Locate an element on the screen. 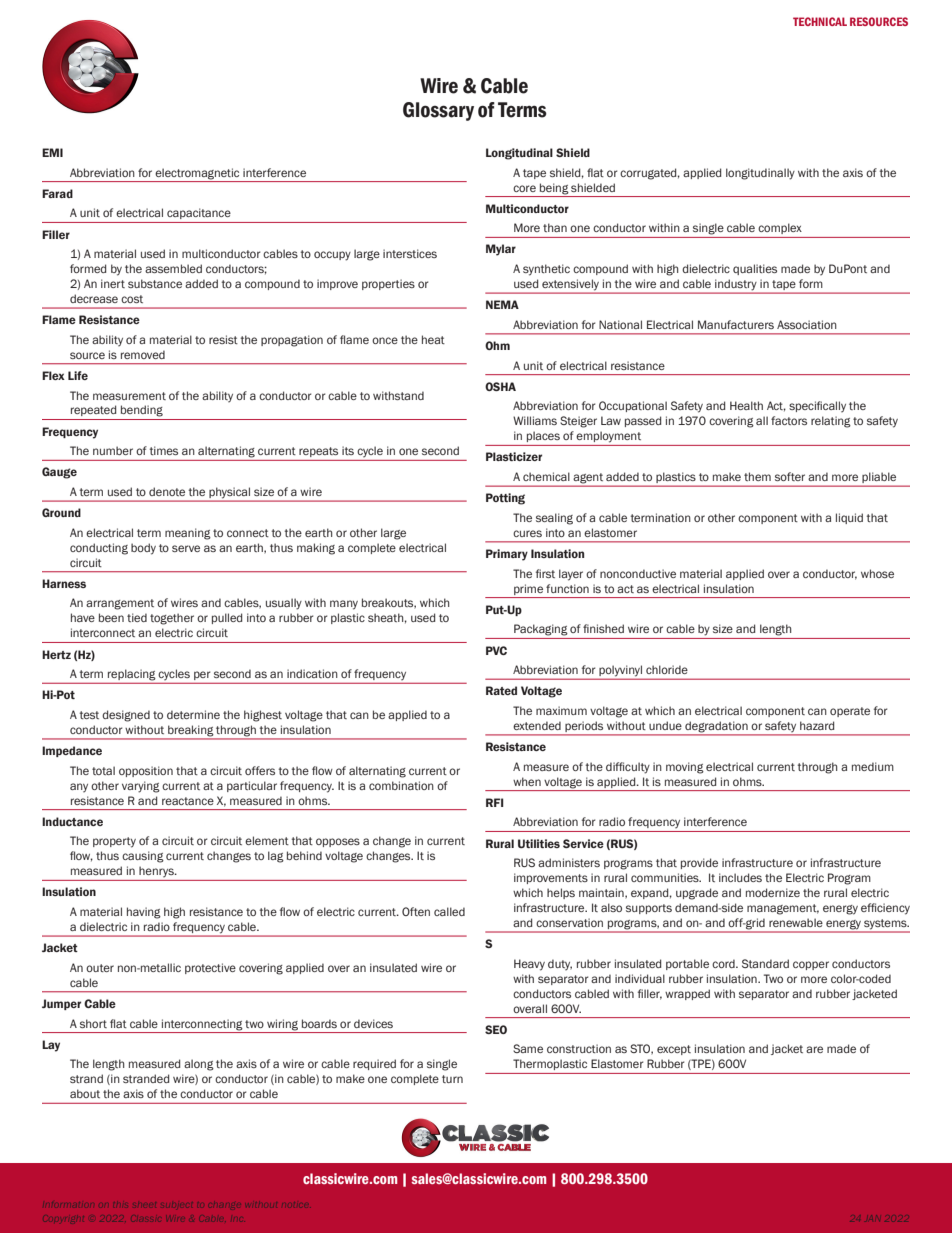  OSHA is located at coordinates (500, 386).
